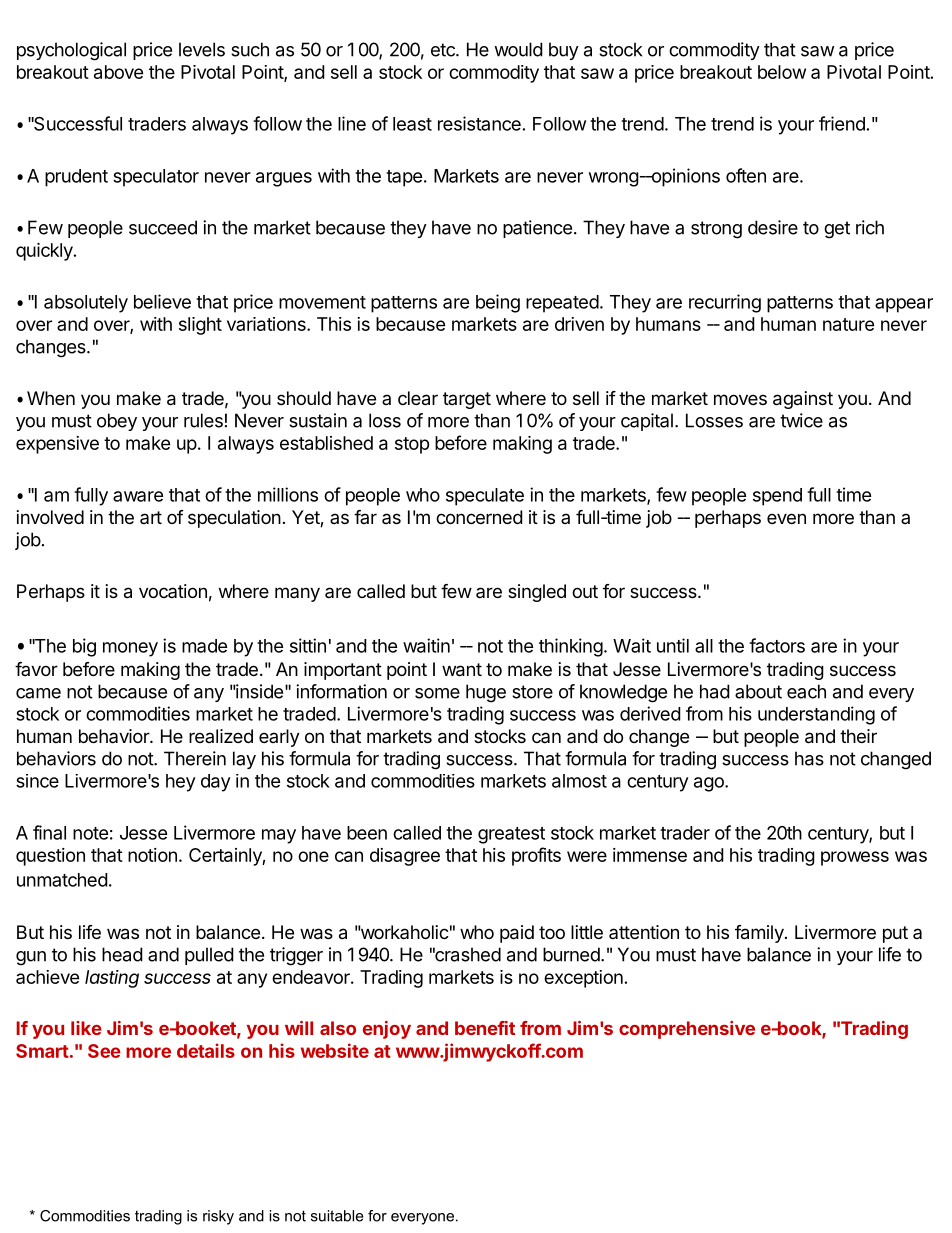  Describe the element at coordinates (173, 591) in the screenshot. I see `vocation` at that location.
